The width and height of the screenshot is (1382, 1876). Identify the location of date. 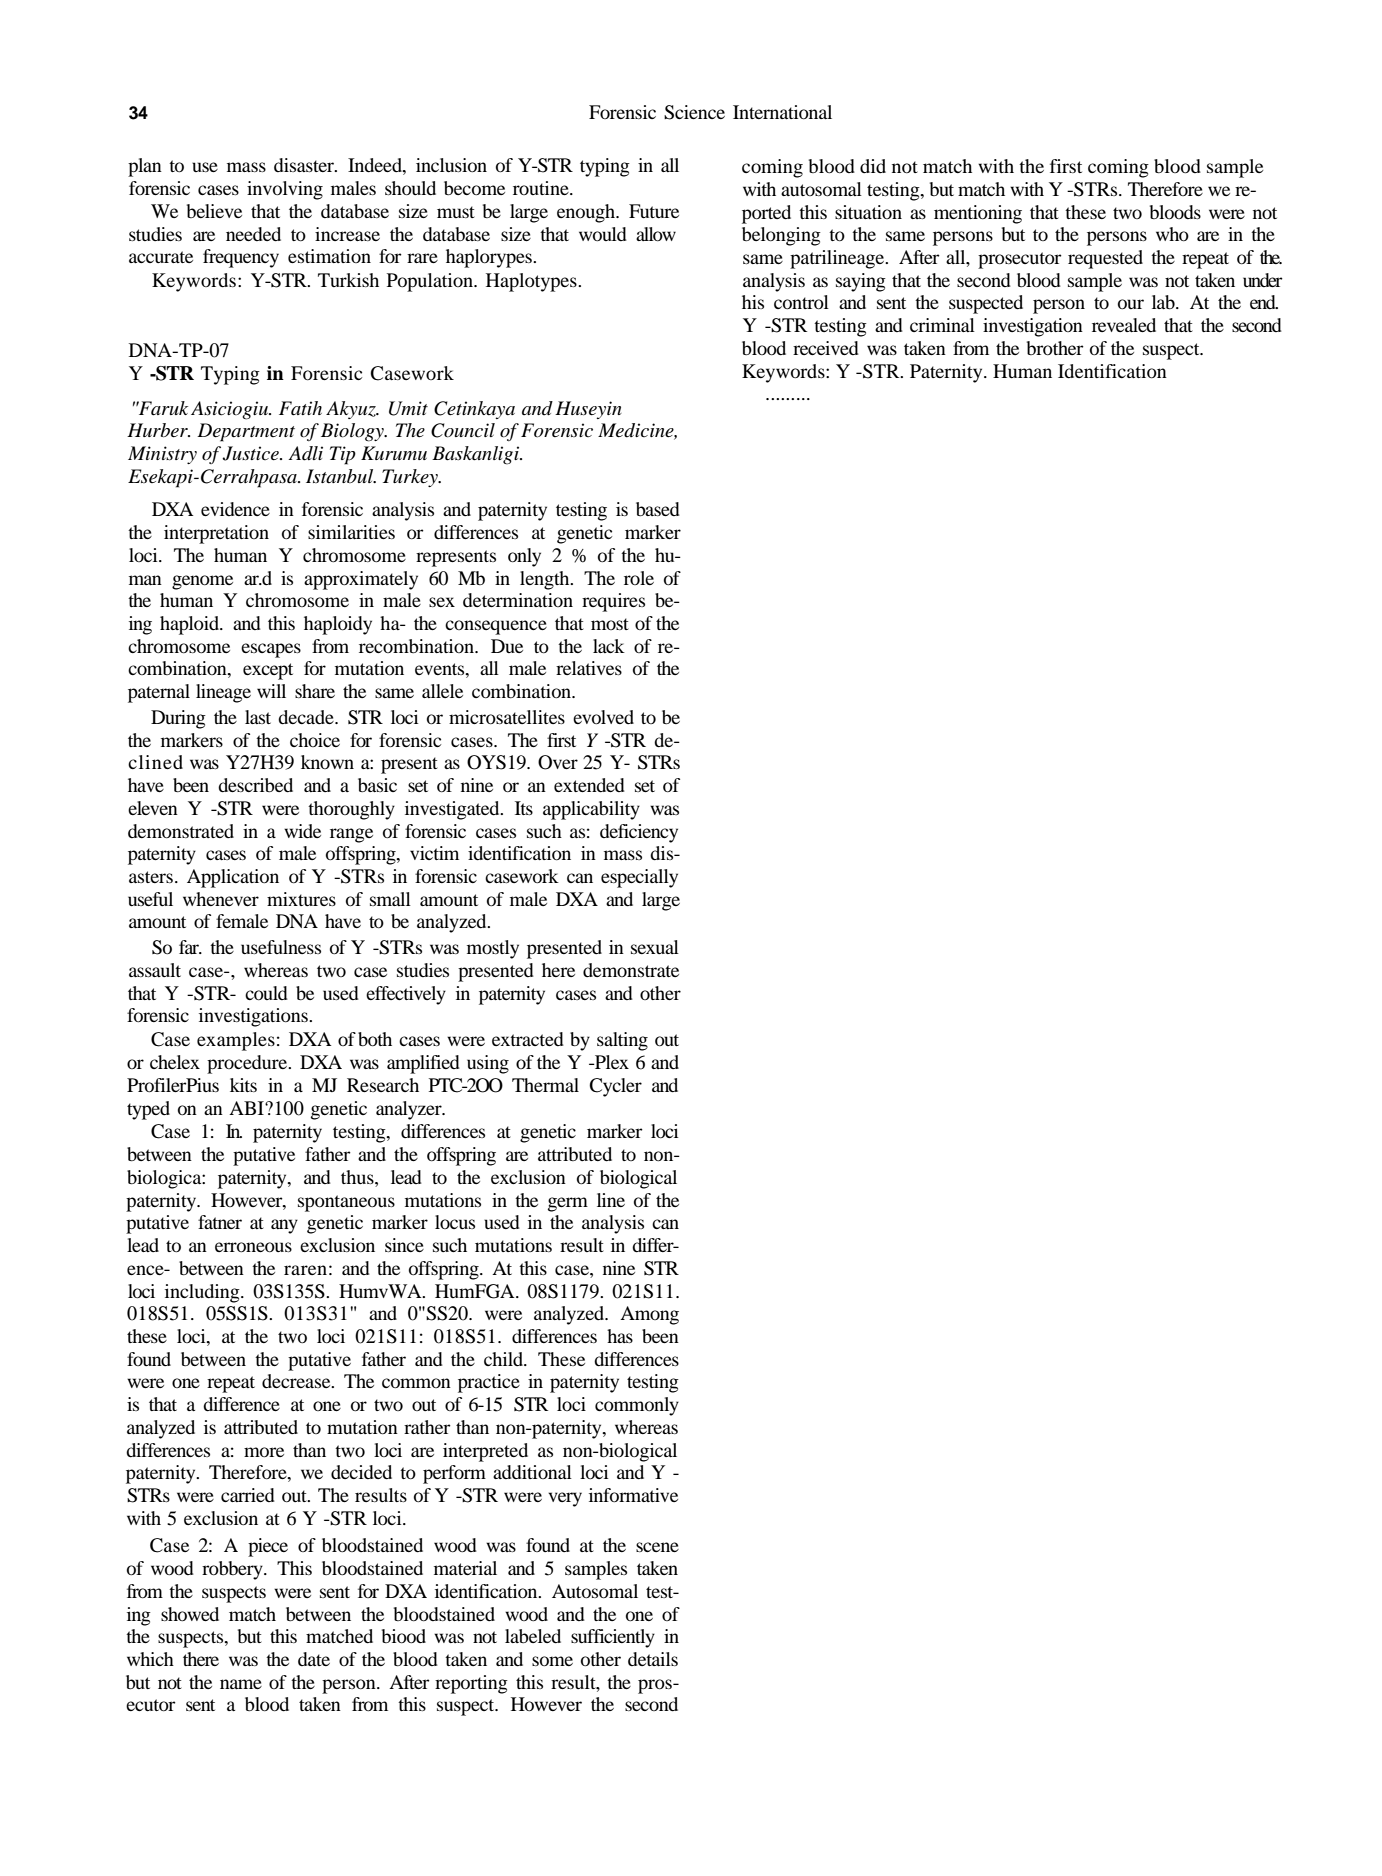
(314, 1659).
